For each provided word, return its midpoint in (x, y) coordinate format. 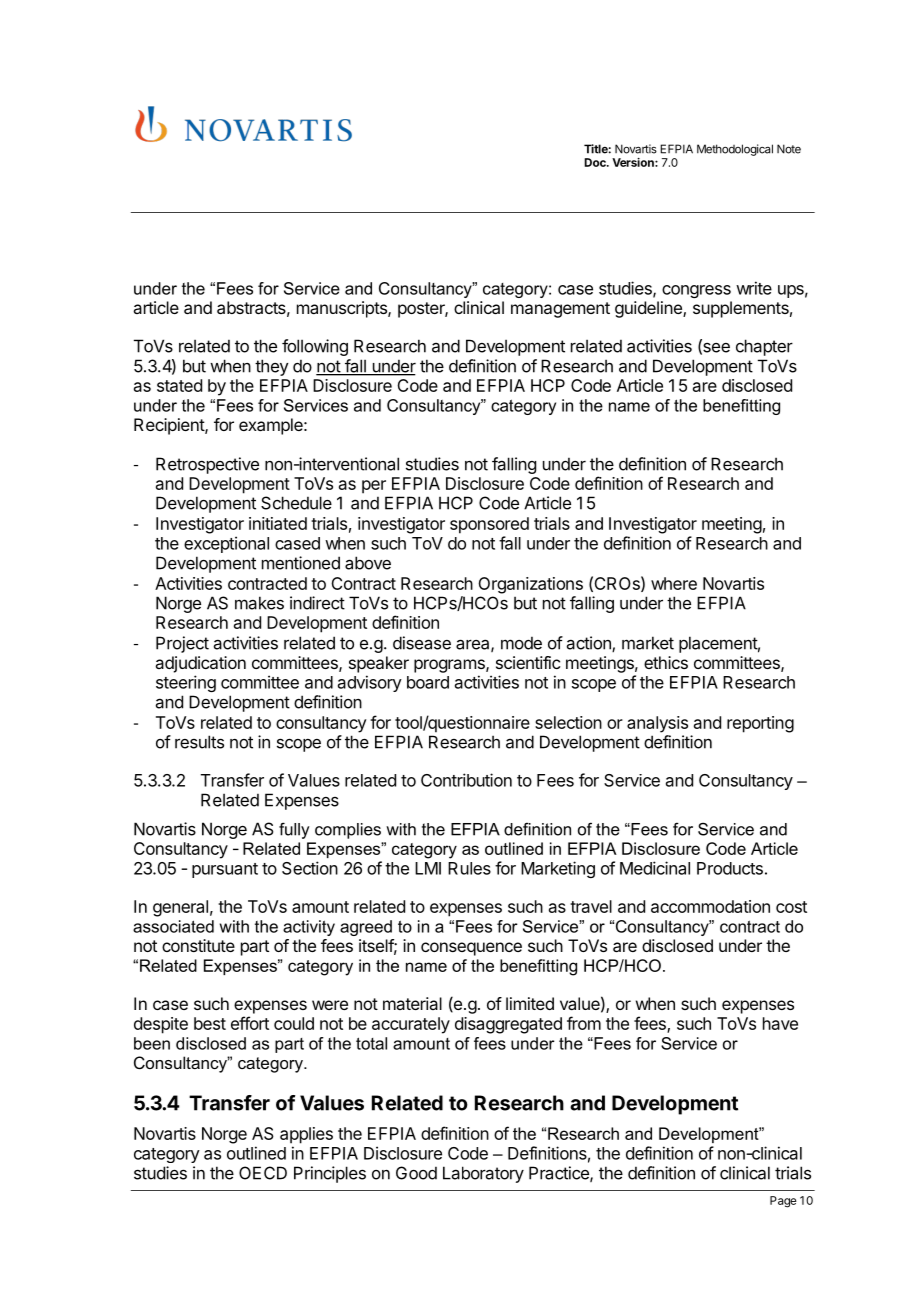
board (428, 682)
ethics (666, 662)
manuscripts (343, 309)
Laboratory (483, 1174)
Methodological (735, 150)
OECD (263, 1173)
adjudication (200, 664)
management (560, 310)
